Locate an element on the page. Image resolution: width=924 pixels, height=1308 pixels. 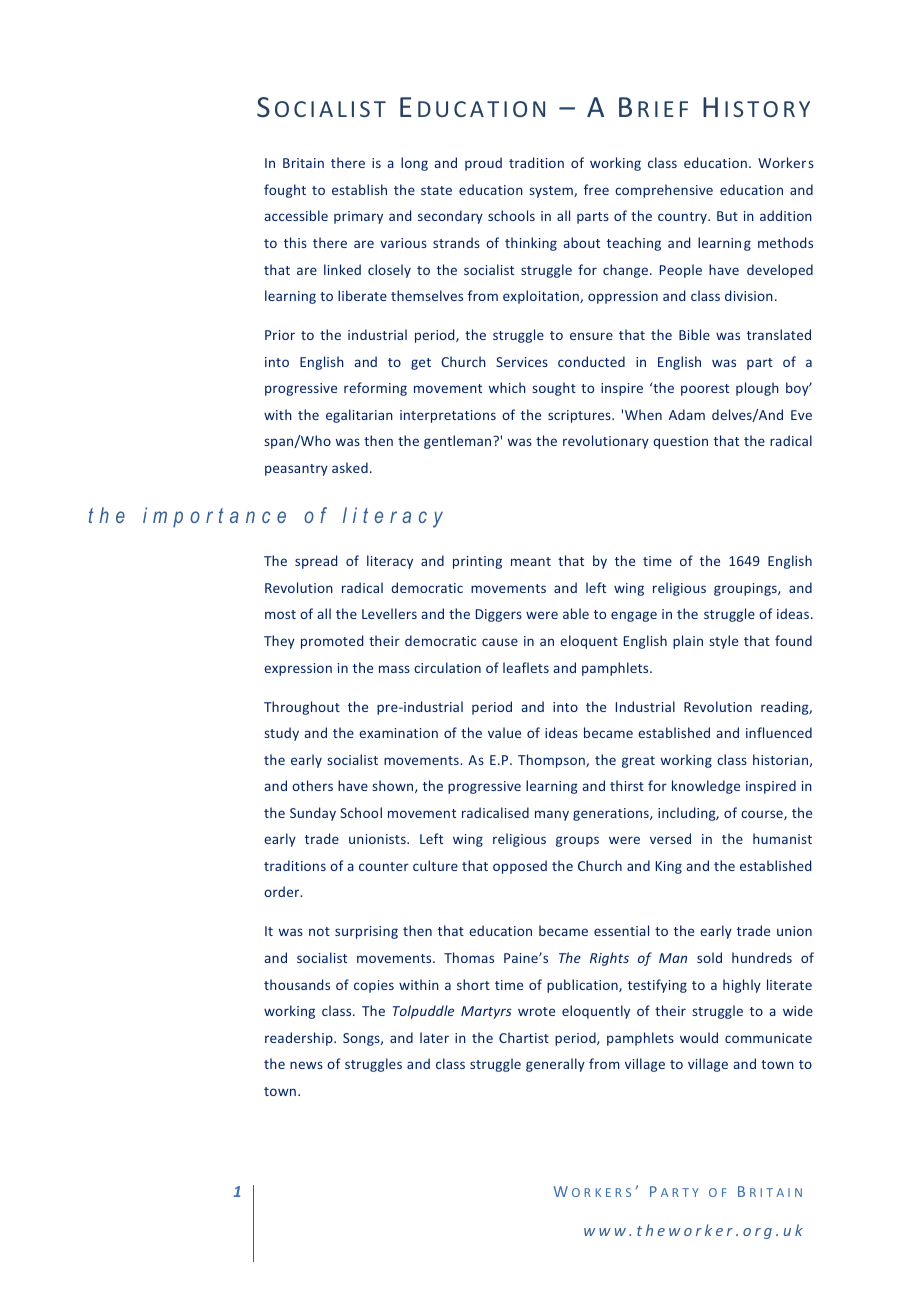
Thompson is located at coordinates (552, 761).
